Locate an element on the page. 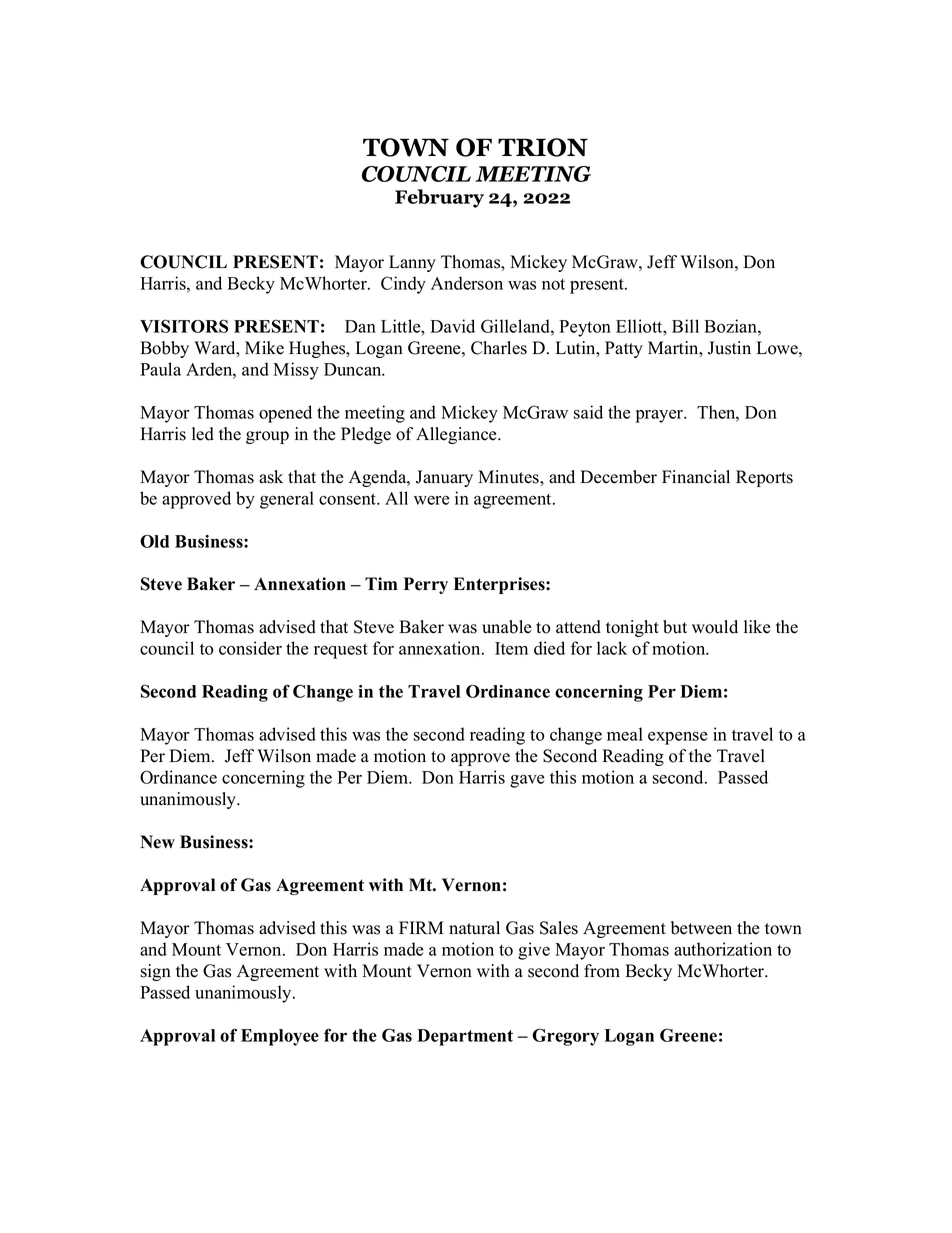 The image size is (952, 1233). January is located at coordinates (444, 478).
